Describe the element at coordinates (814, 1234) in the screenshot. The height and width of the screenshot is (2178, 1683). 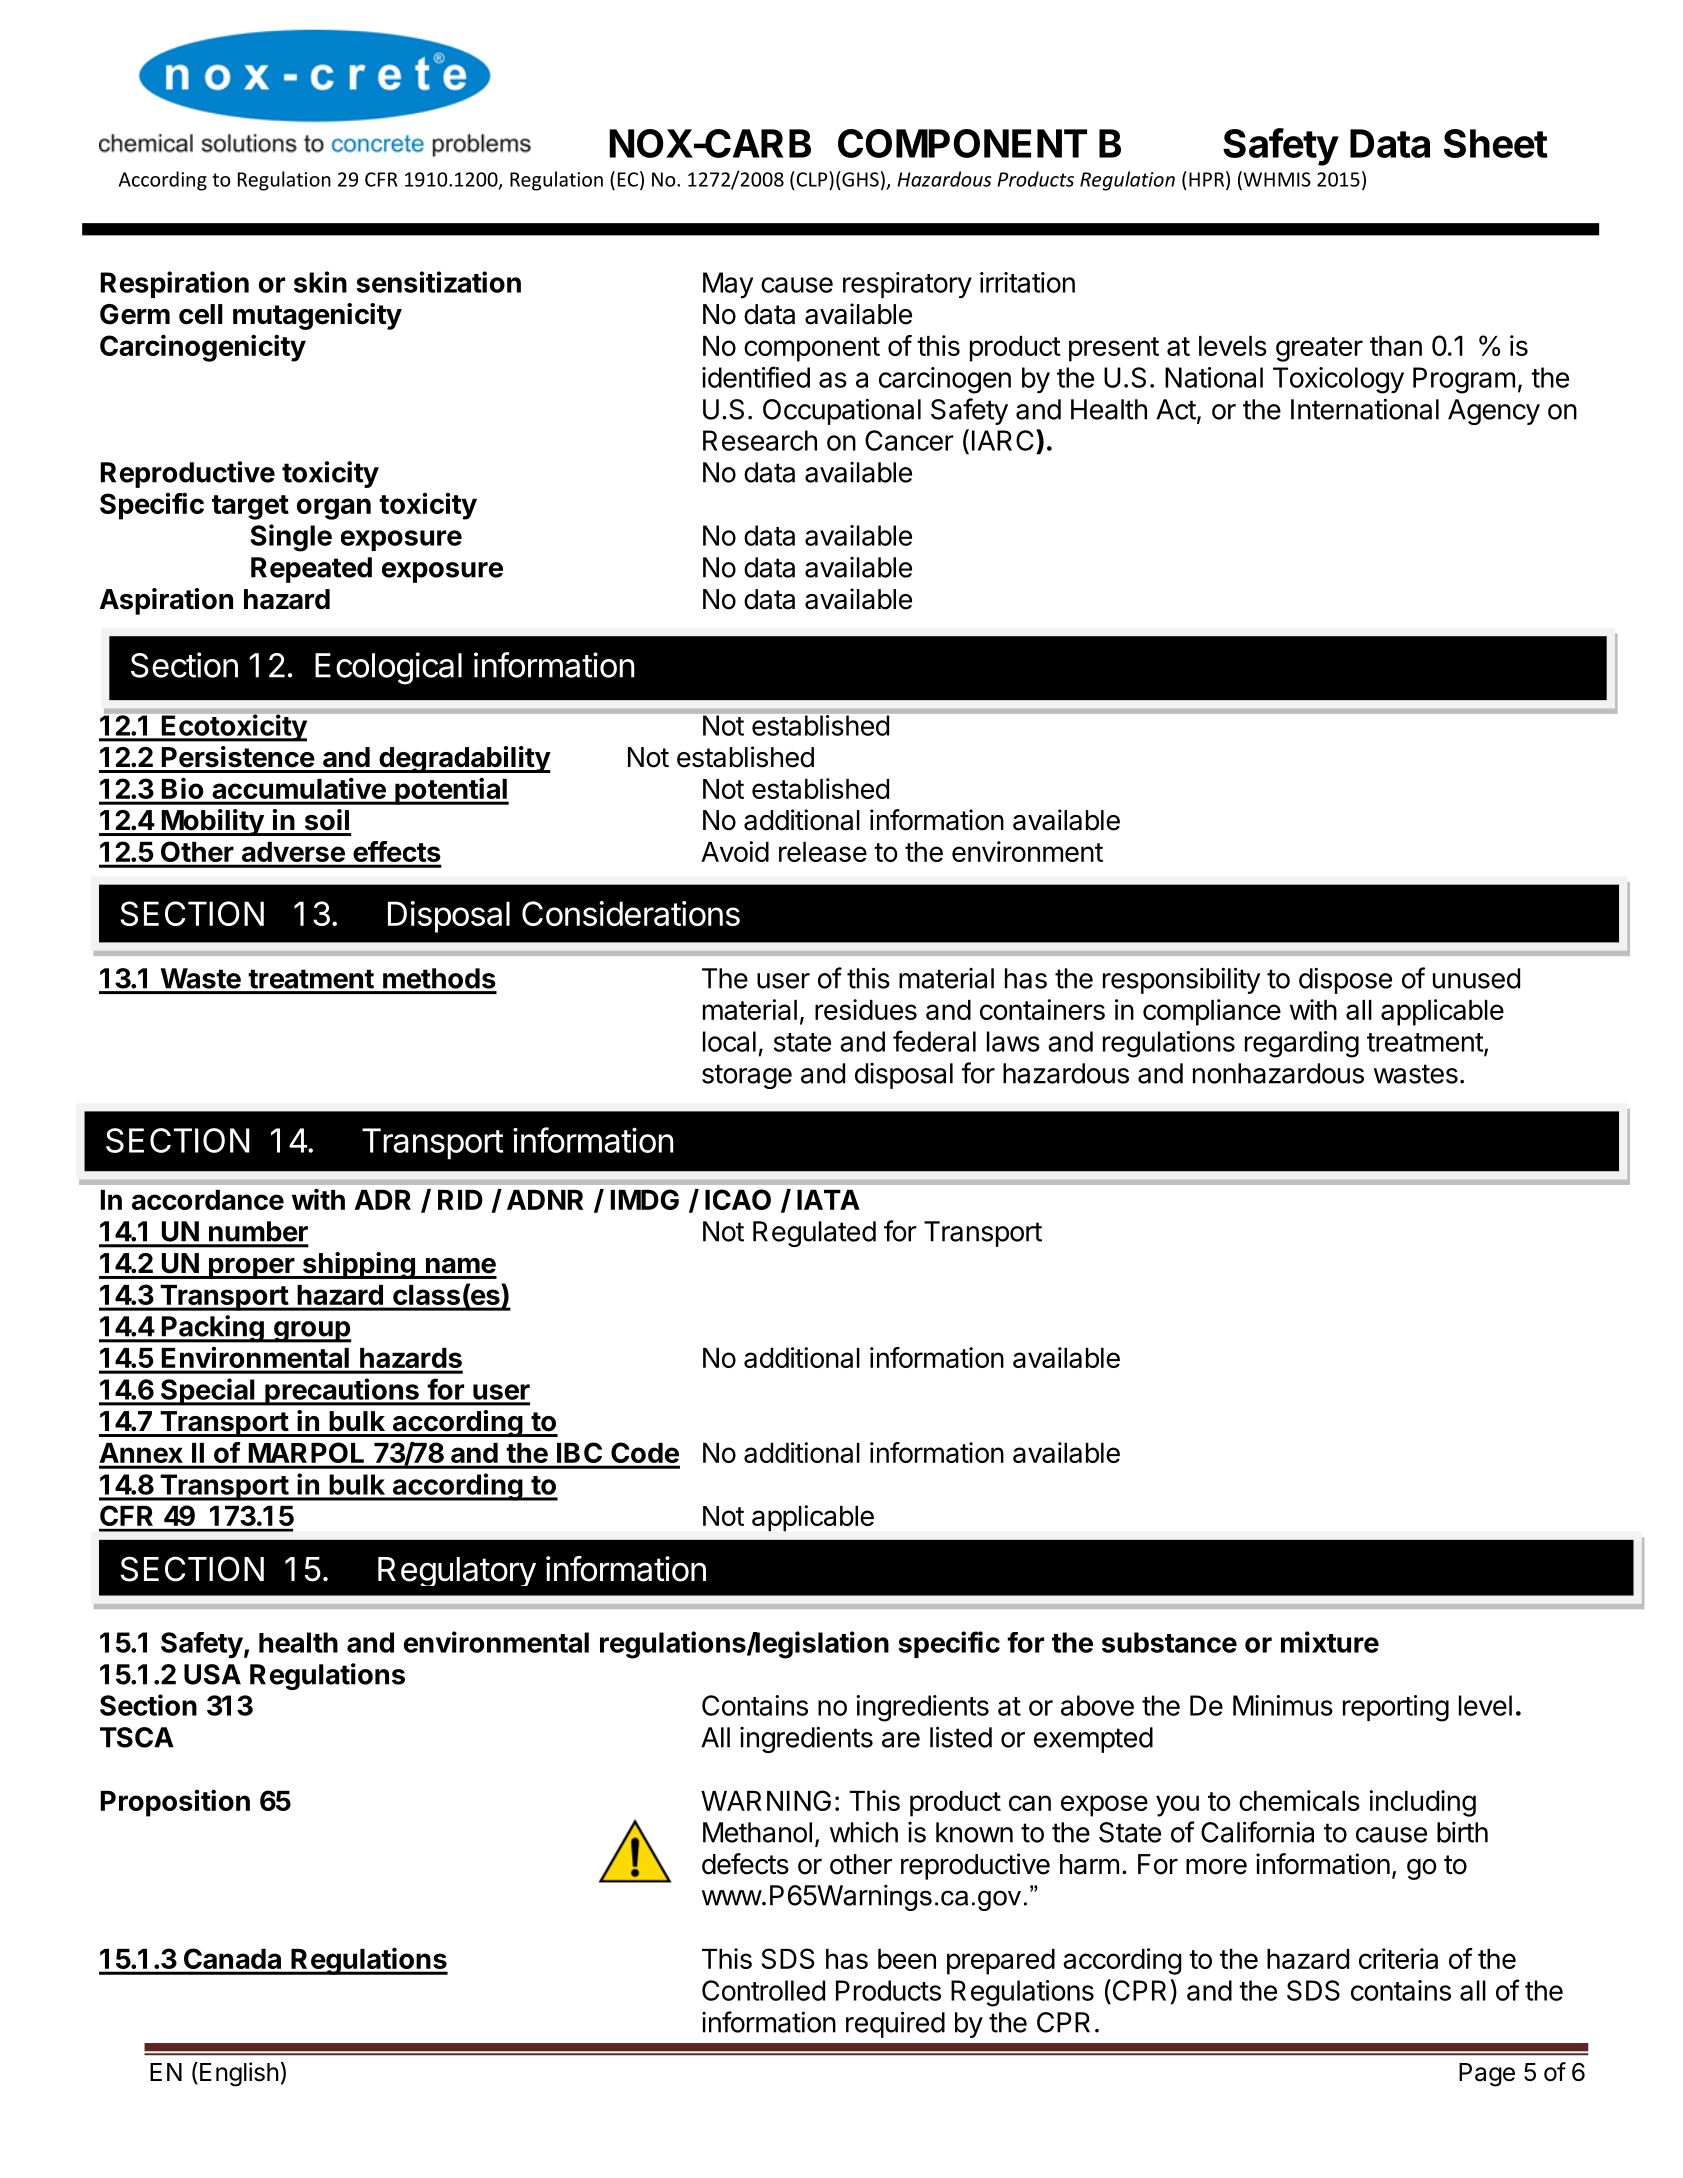
I see `Regulated` at that location.
